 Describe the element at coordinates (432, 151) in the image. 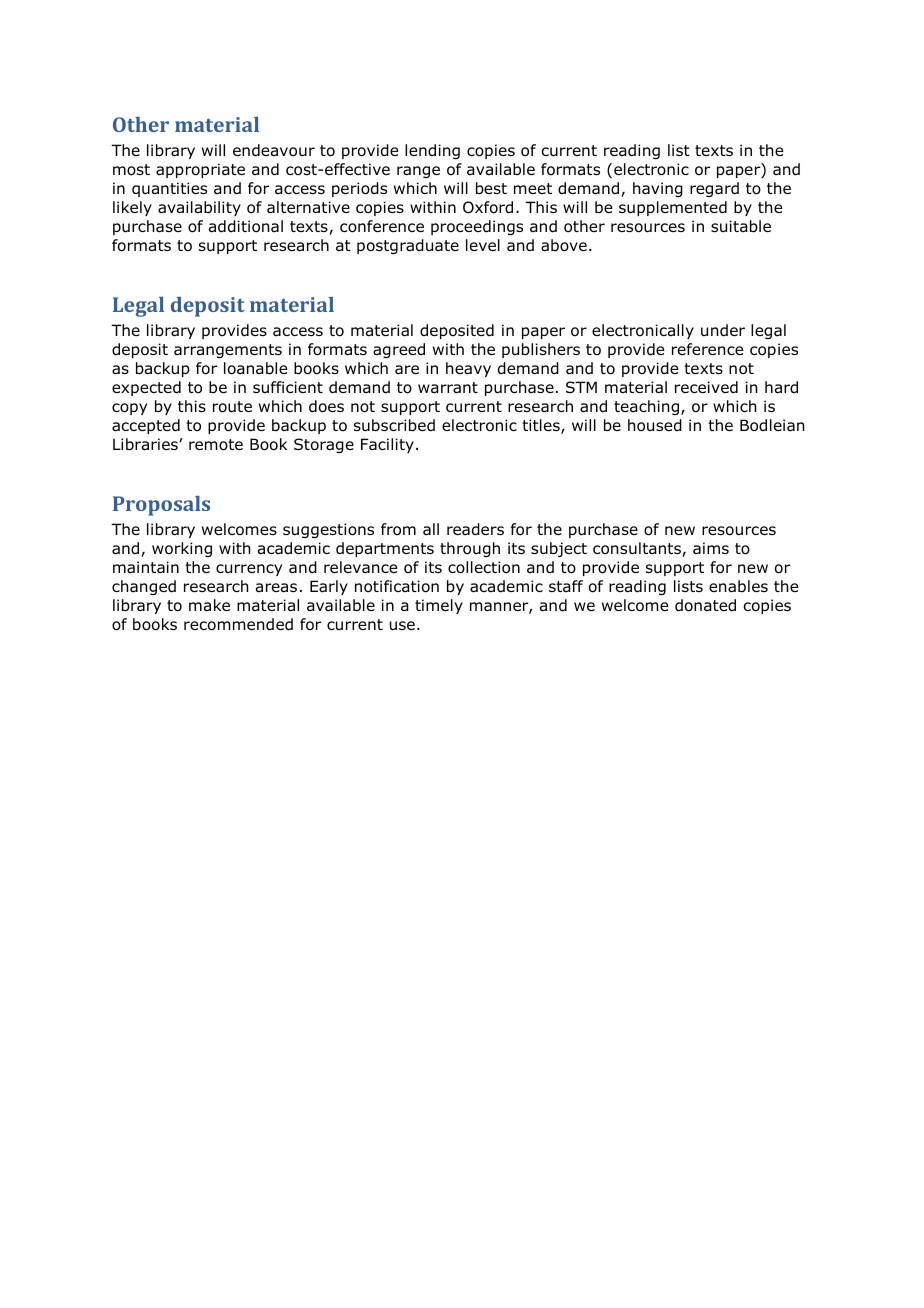

I see `lending` at that location.
